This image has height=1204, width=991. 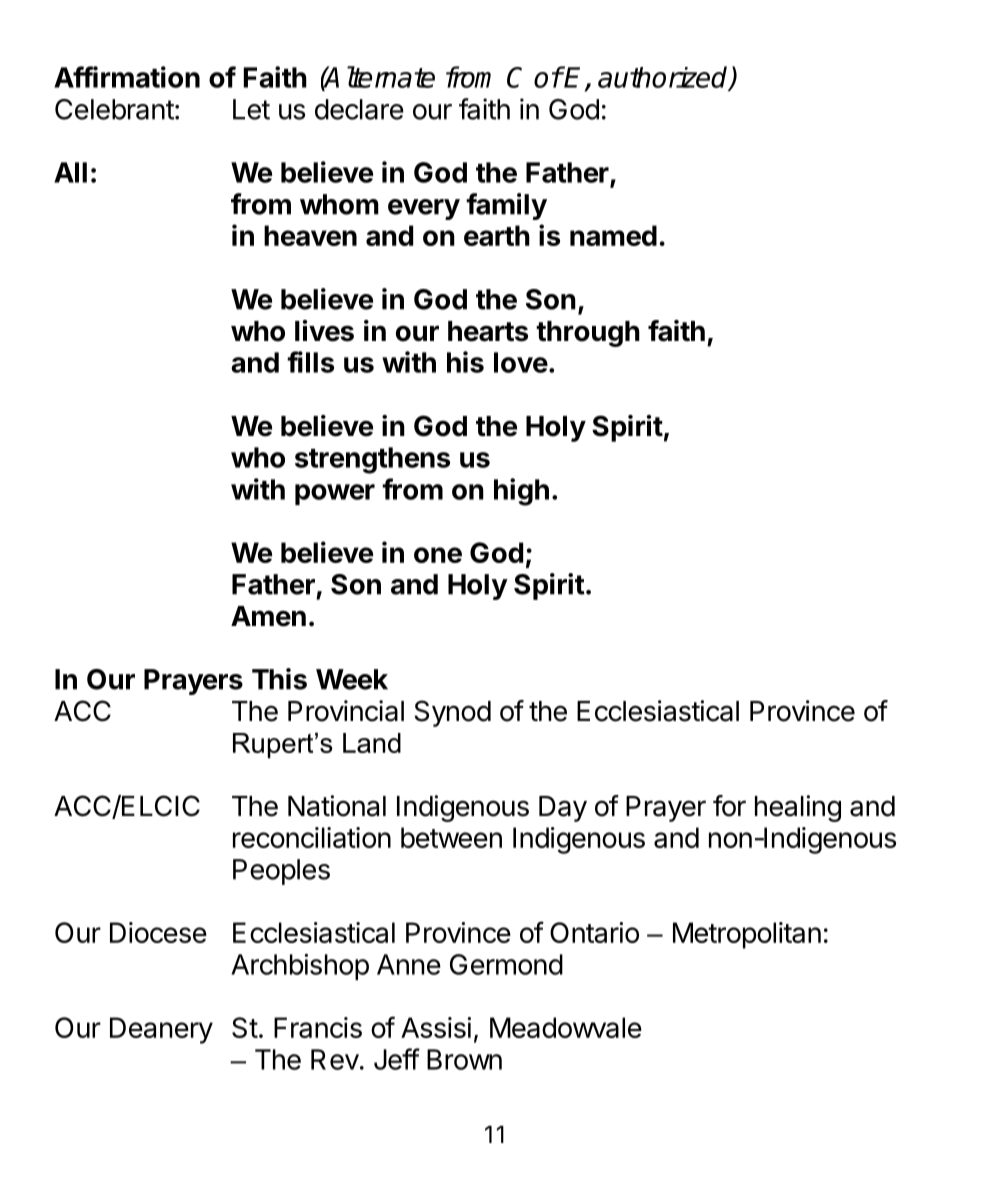 What do you see at coordinates (613, 235) in the image?
I see `named` at bounding box center [613, 235].
